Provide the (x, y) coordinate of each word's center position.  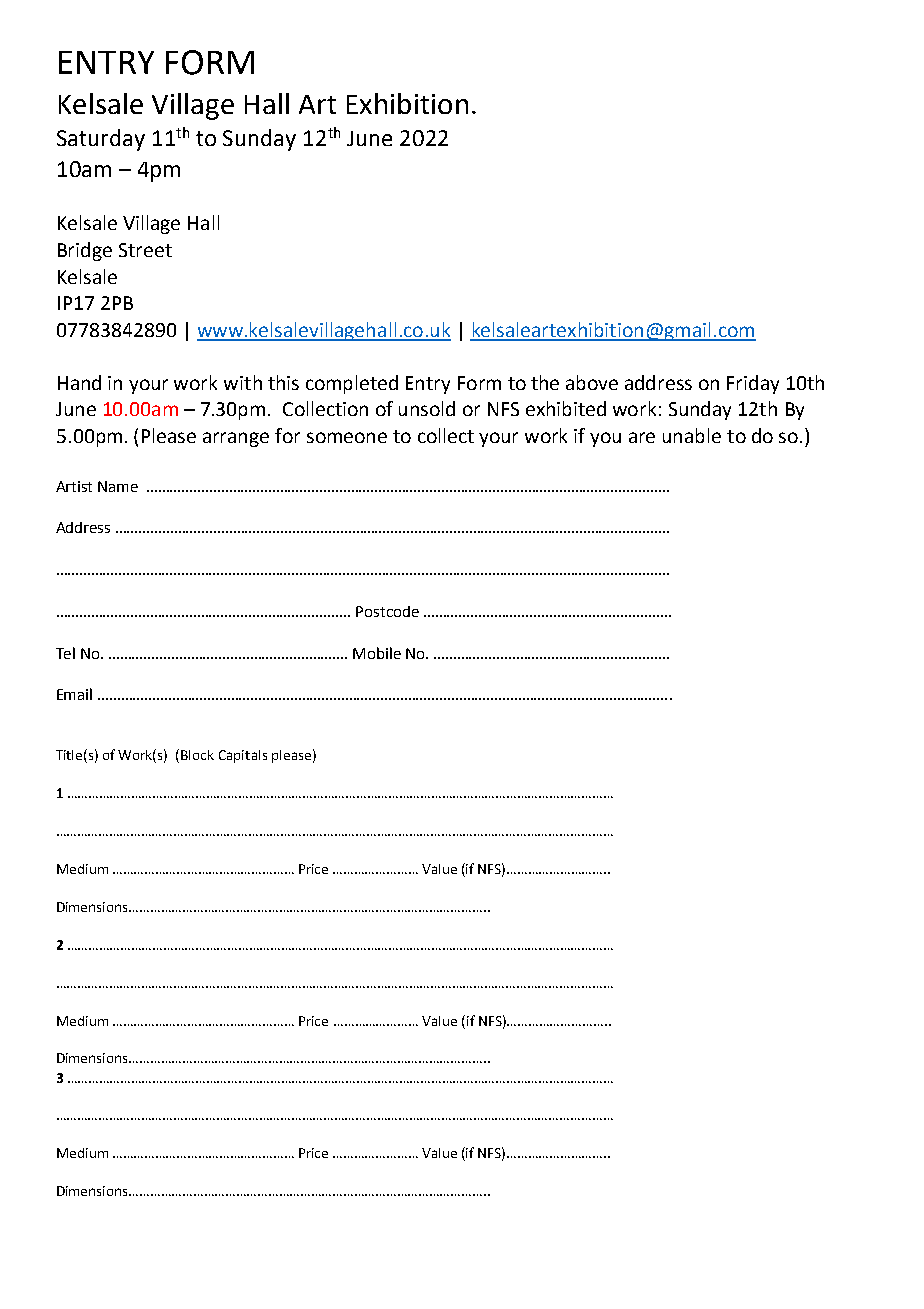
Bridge (85, 251)
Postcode (387, 611)
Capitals (243, 756)
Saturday (101, 140)
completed (352, 384)
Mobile (377, 653)
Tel (65, 653)
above (592, 382)
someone (347, 437)
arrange (236, 439)
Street (145, 250)
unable (692, 435)
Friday (753, 384)
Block (197, 755)
